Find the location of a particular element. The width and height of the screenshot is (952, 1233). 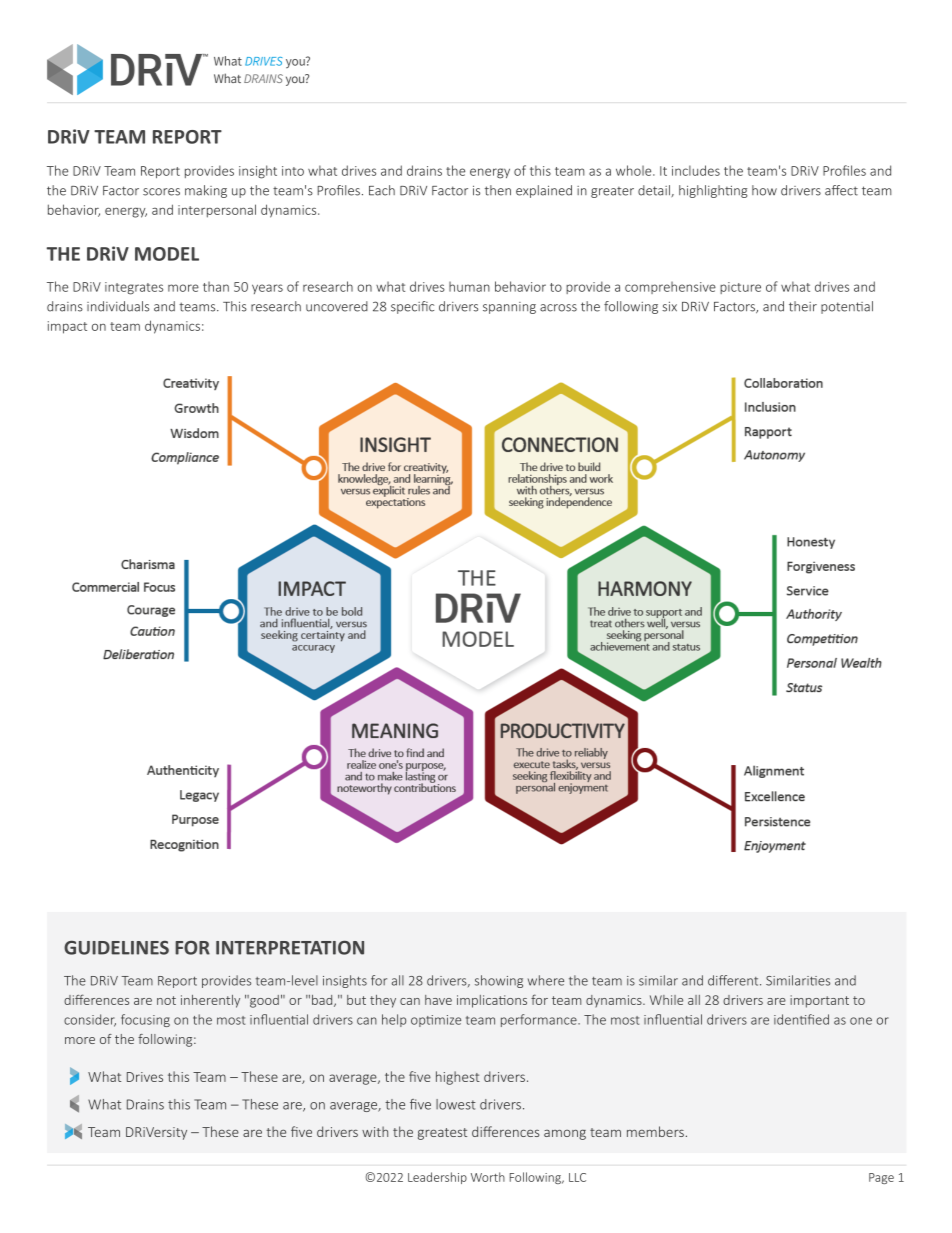

then is located at coordinates (498, 190).
